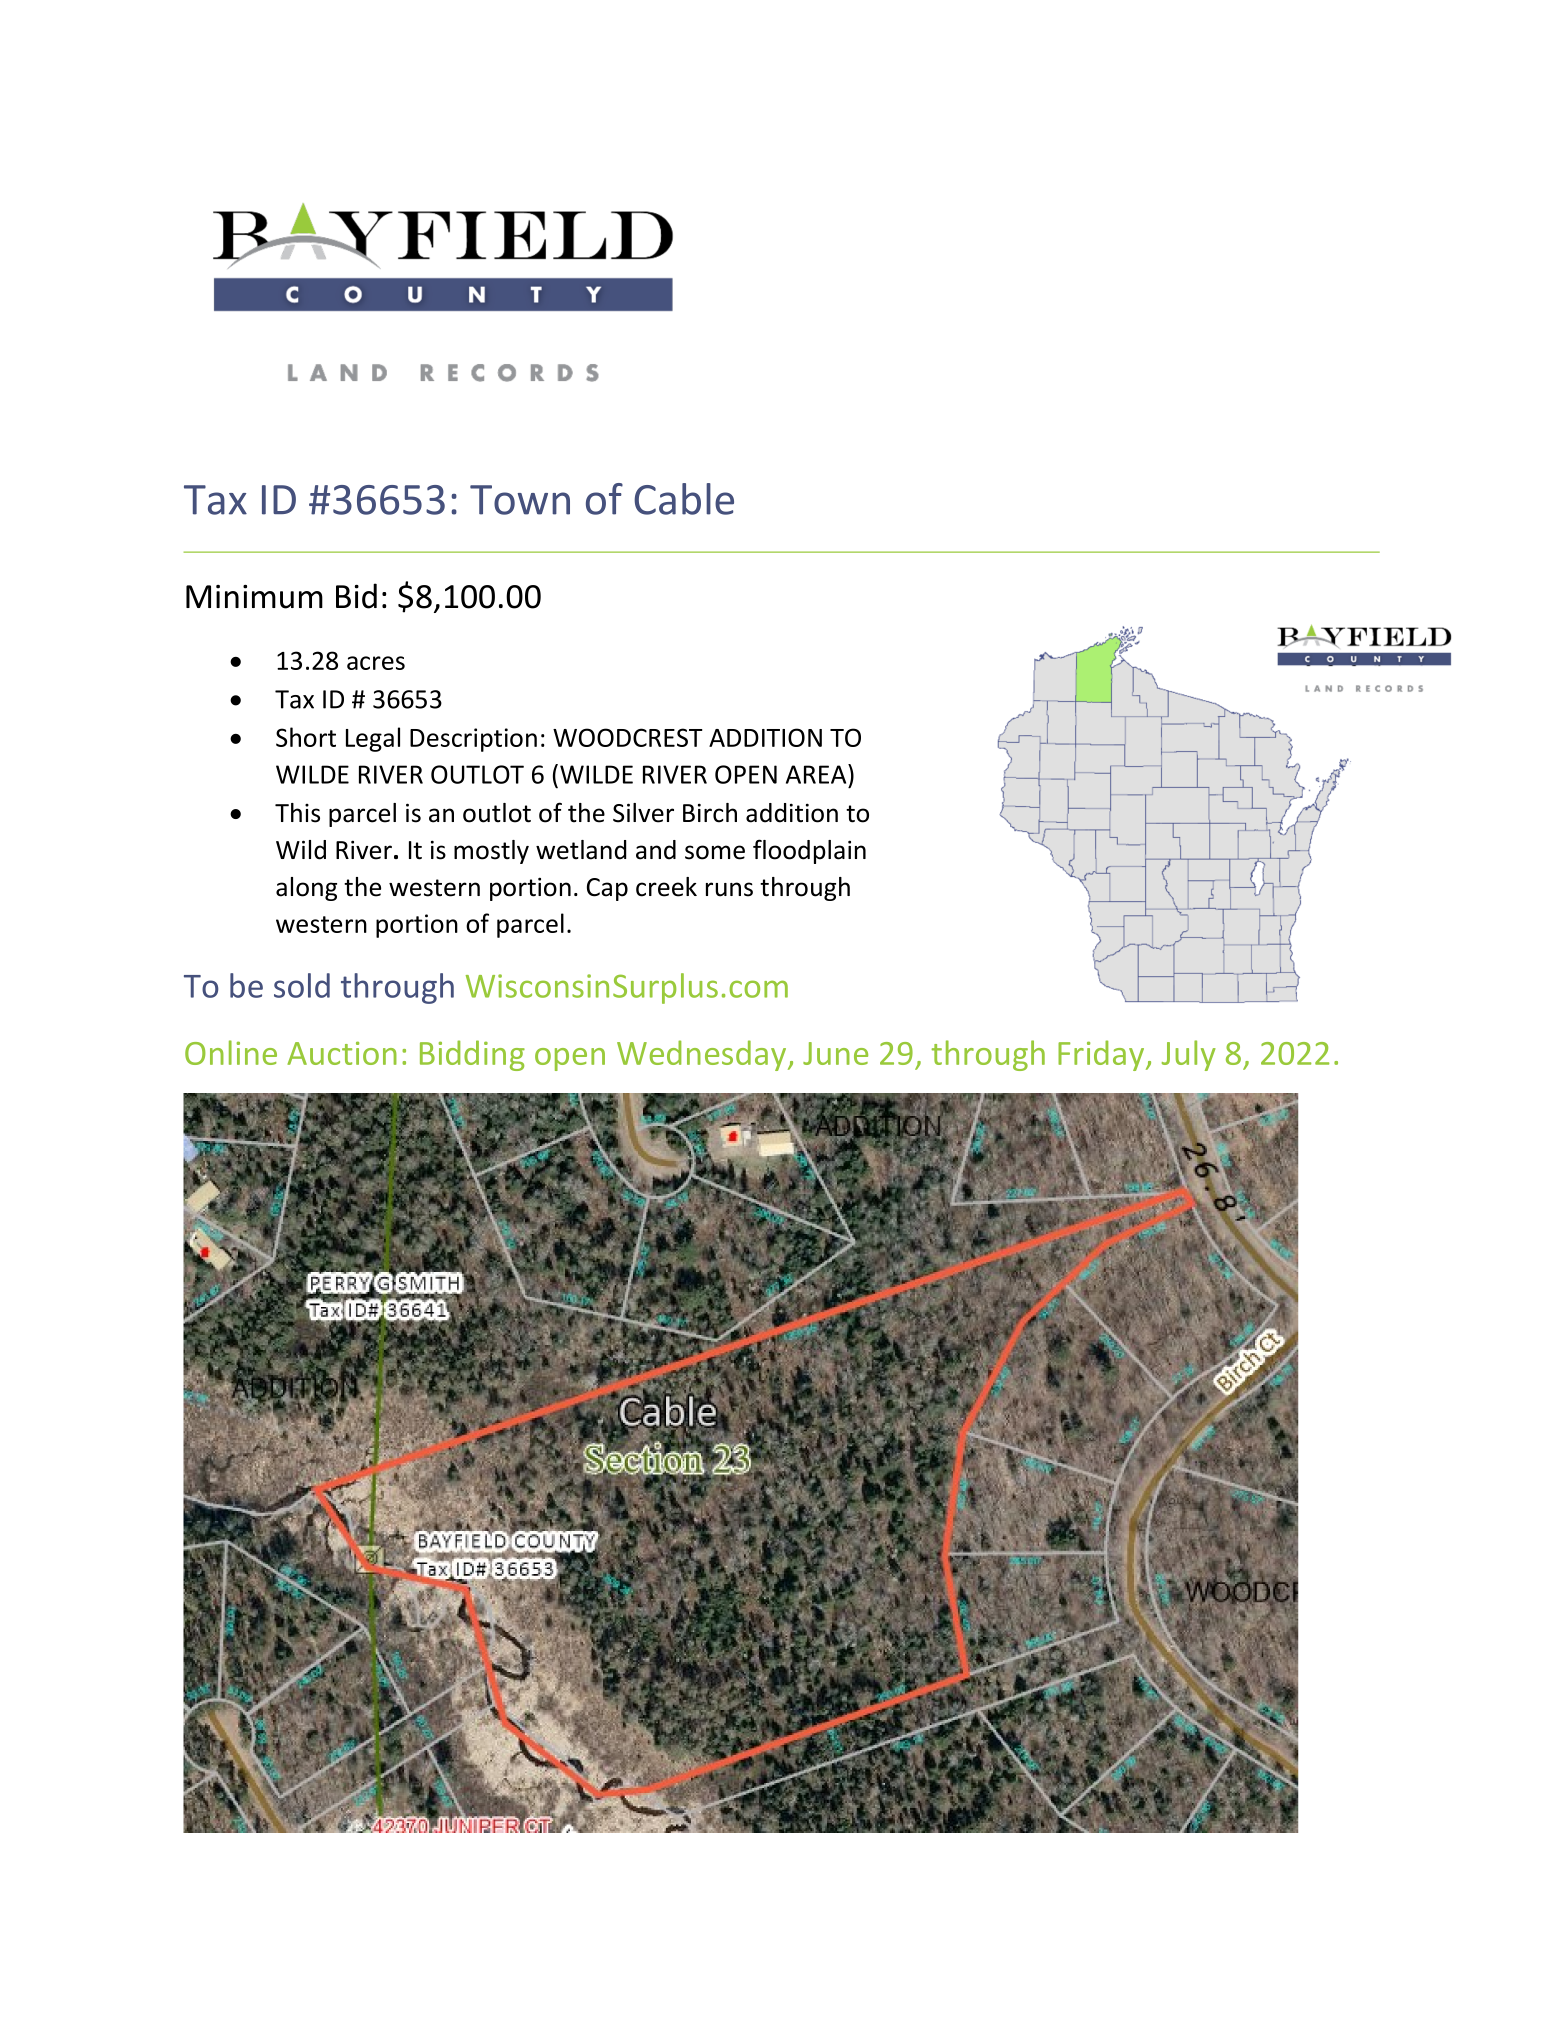  Describe the element at coordinates (520, 500) in the screenshot. I see `Town` at that location.
